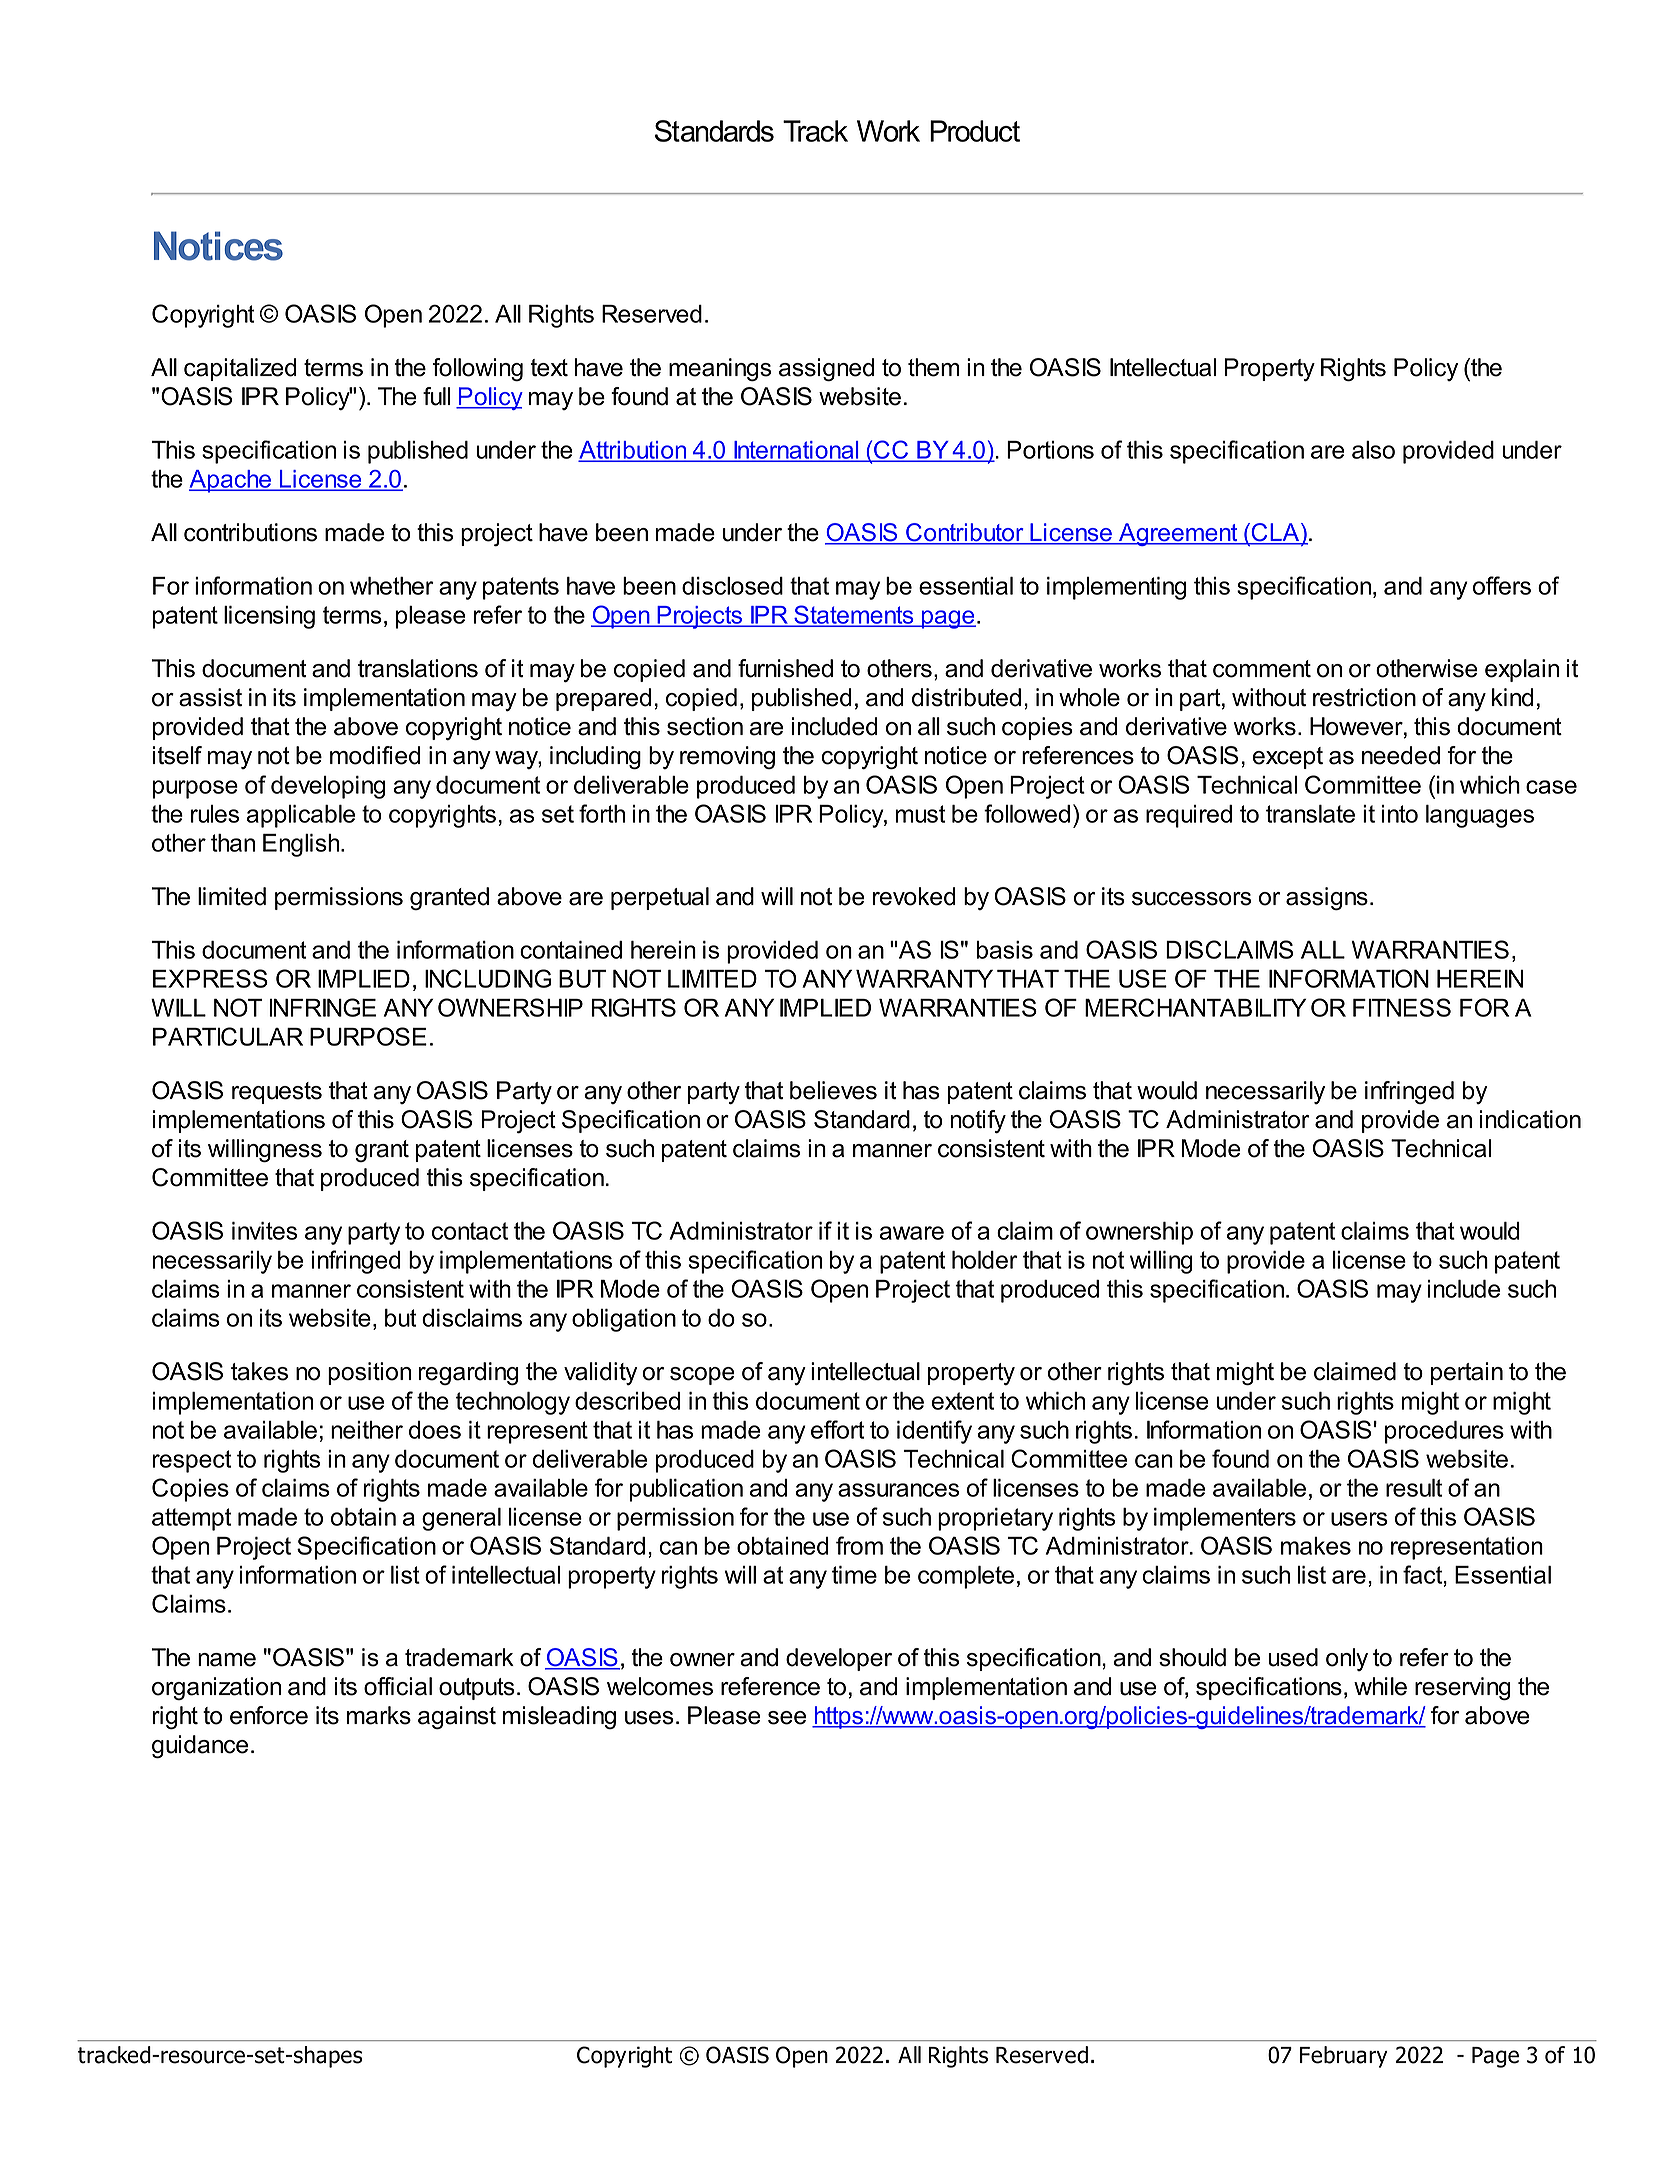 This document has width=1674, height=2166. I want to click on see, so click(787, 1718).
